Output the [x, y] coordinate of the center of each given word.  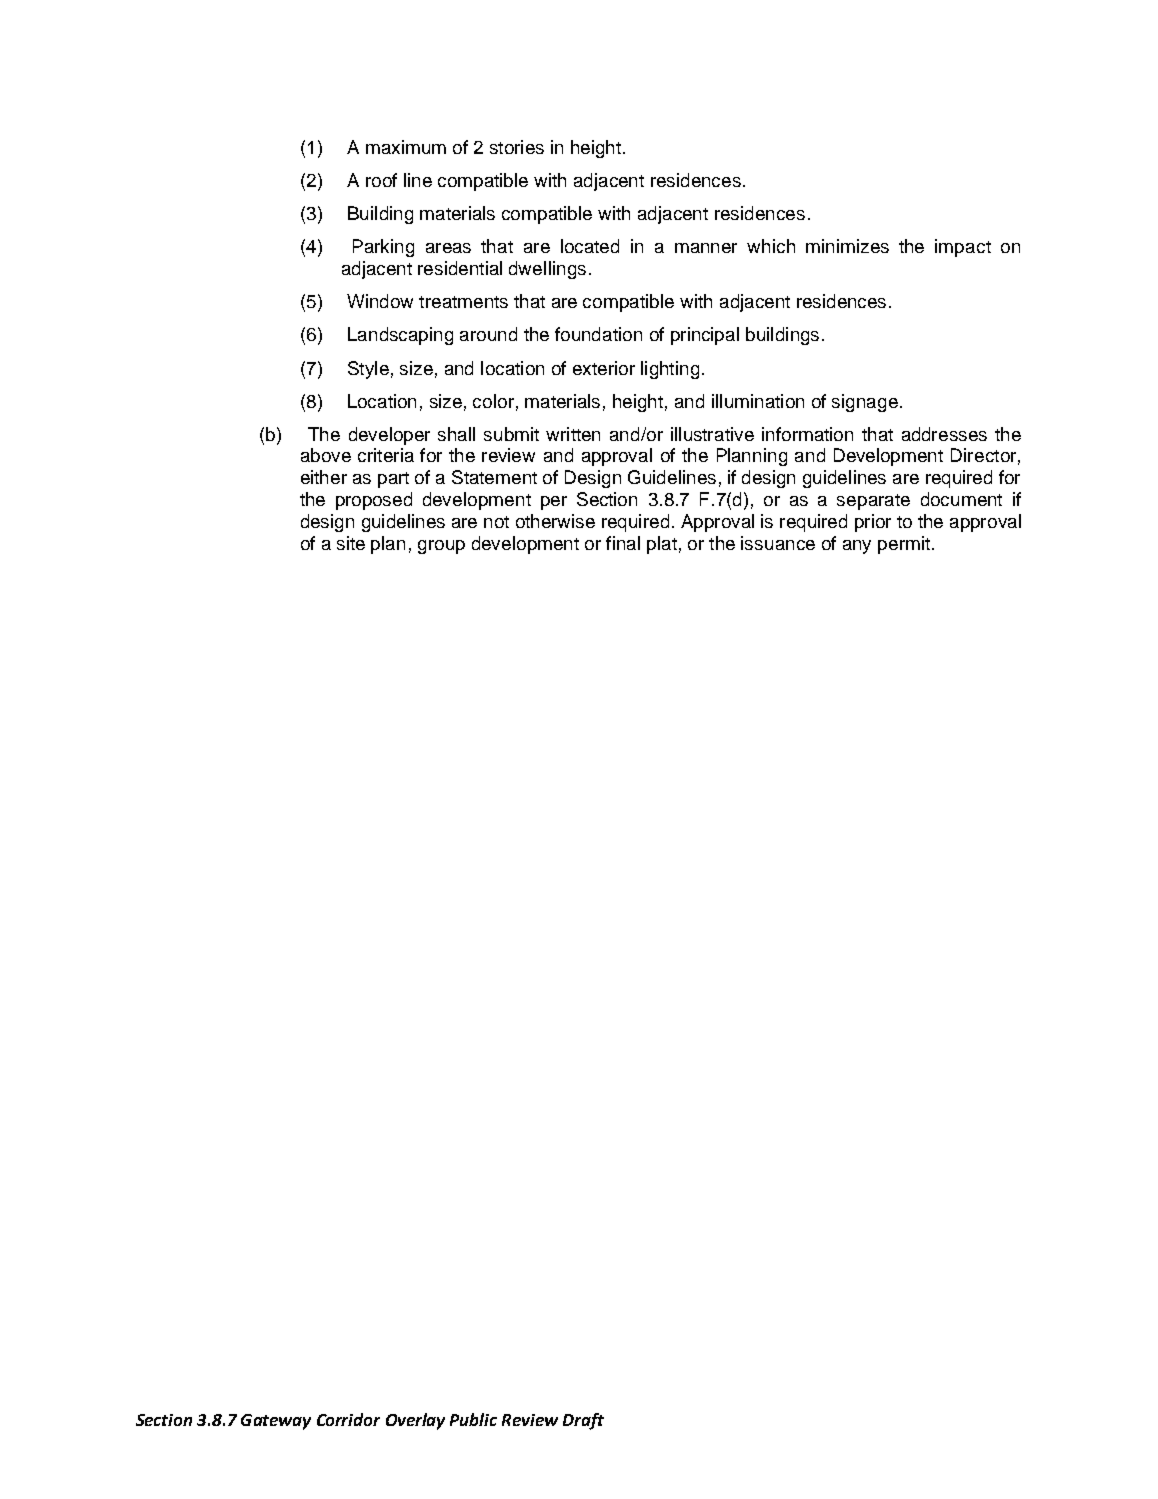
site [351, 543]
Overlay [415, 1421]
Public [473, 1419]
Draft [583, 1421]
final [623, 543]
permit [904, 545]
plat [662, 545]
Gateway [276, 1422]
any [857, 547]
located [590, 246]
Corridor [348, 1419]
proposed [374, 501]
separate [873, 502]
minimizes [847, 246]
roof [381, 180]
